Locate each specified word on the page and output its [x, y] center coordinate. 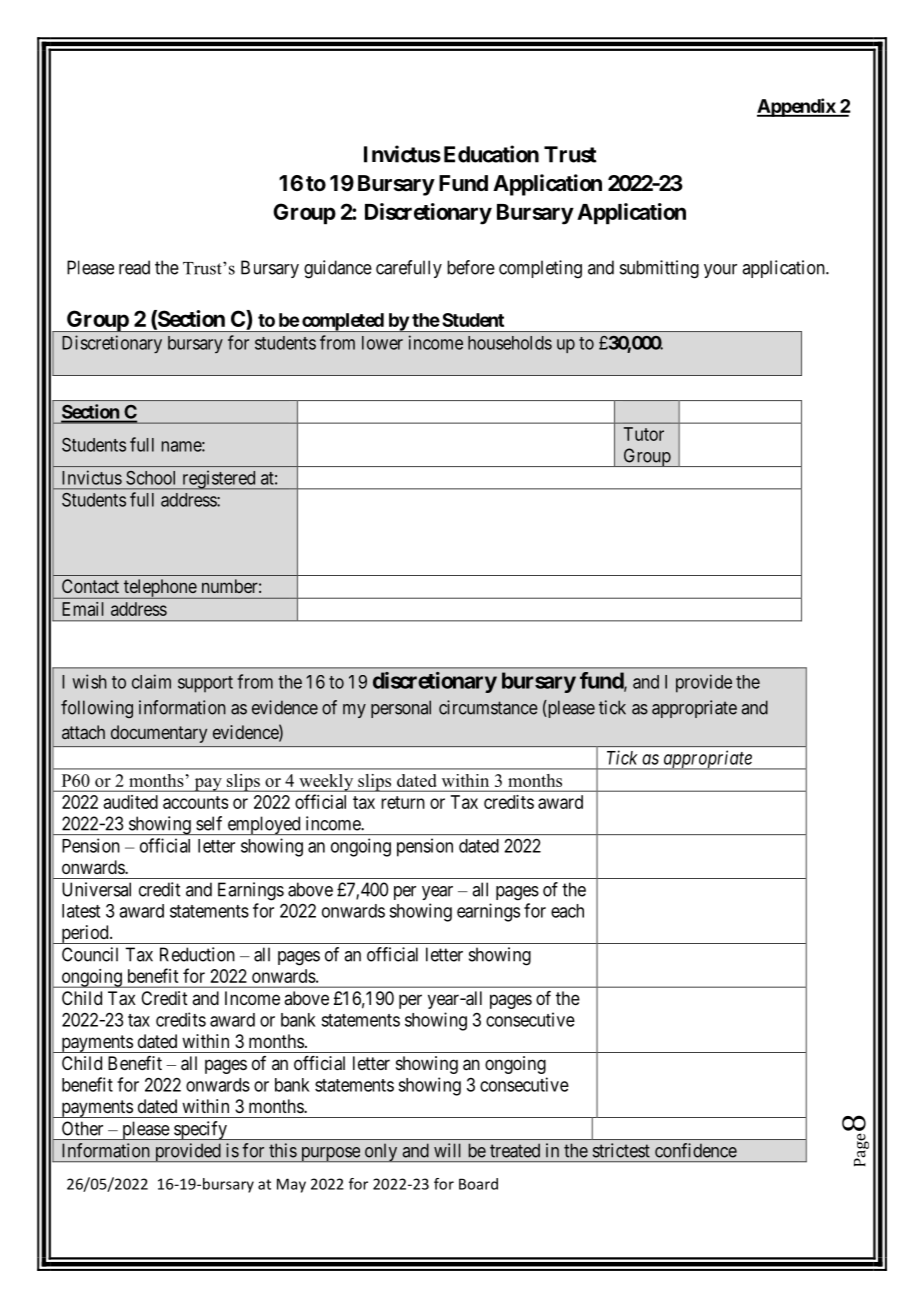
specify [200, 1130]
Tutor [644, 434]
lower [382, 343]
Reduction [197, 954]
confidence [696, 1150]
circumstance [488, 707]
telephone [159, 589]
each [567, 911]
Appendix [797, 107]
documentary [159, 734]
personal [401, 709]
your [720, 271]
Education [491, 154]
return [403, 802]
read [134, 267]
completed [342, 322]
